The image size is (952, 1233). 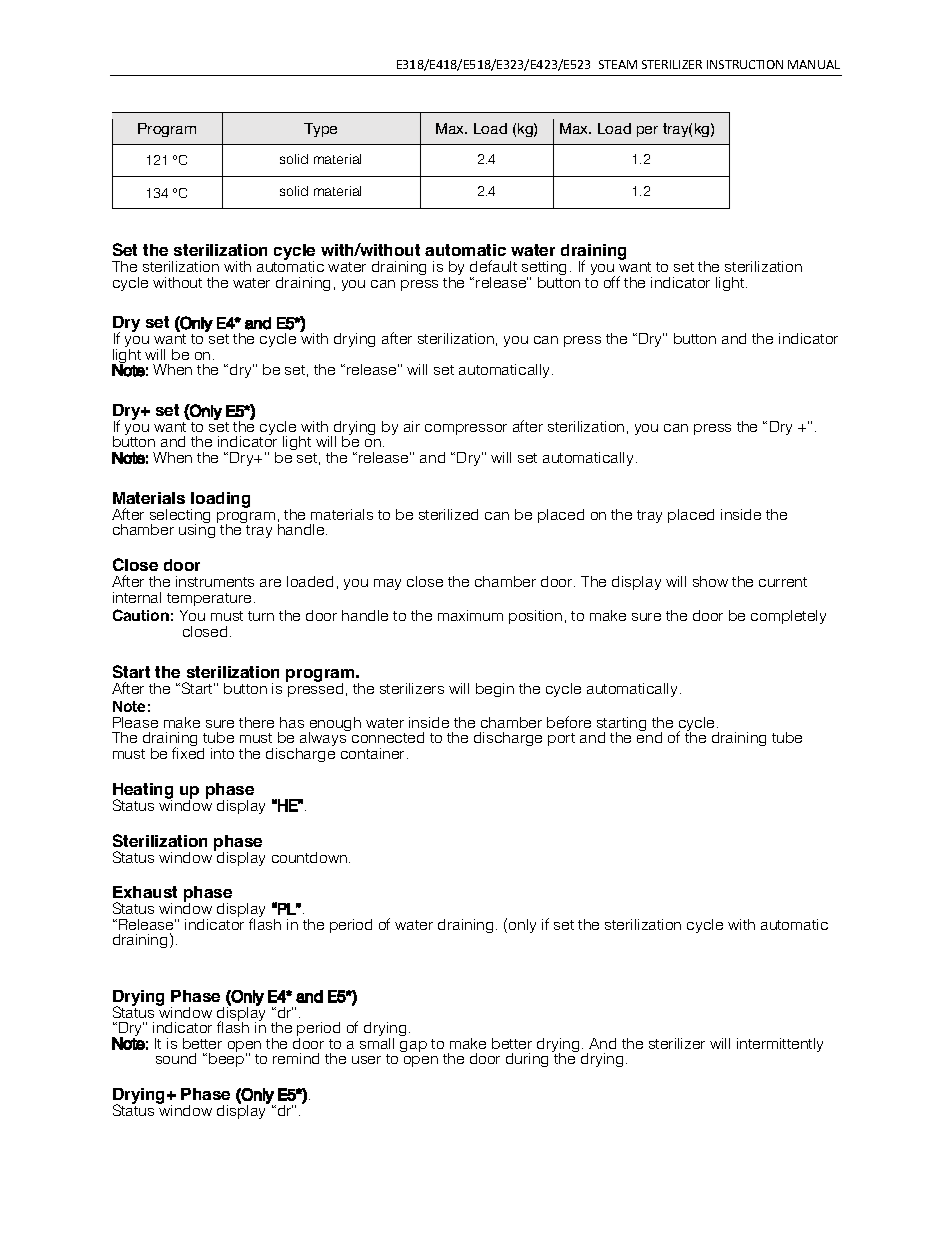 What do you see at coordinates (320, 130) in the screenshot?
I see `Type` at bounding box center [320, 130].
